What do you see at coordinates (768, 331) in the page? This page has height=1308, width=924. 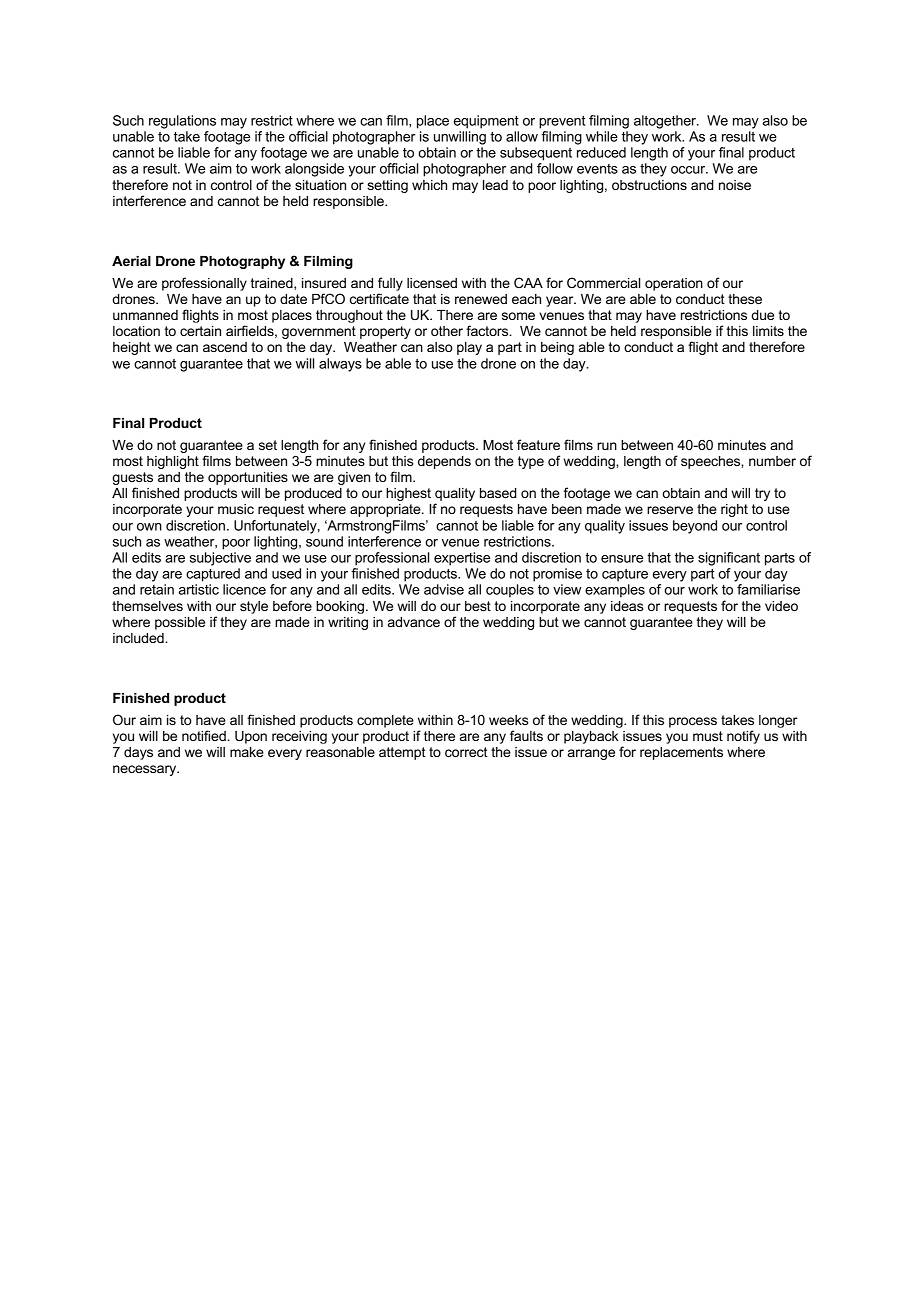 I see `limits` at bounding box center [768, 331].
